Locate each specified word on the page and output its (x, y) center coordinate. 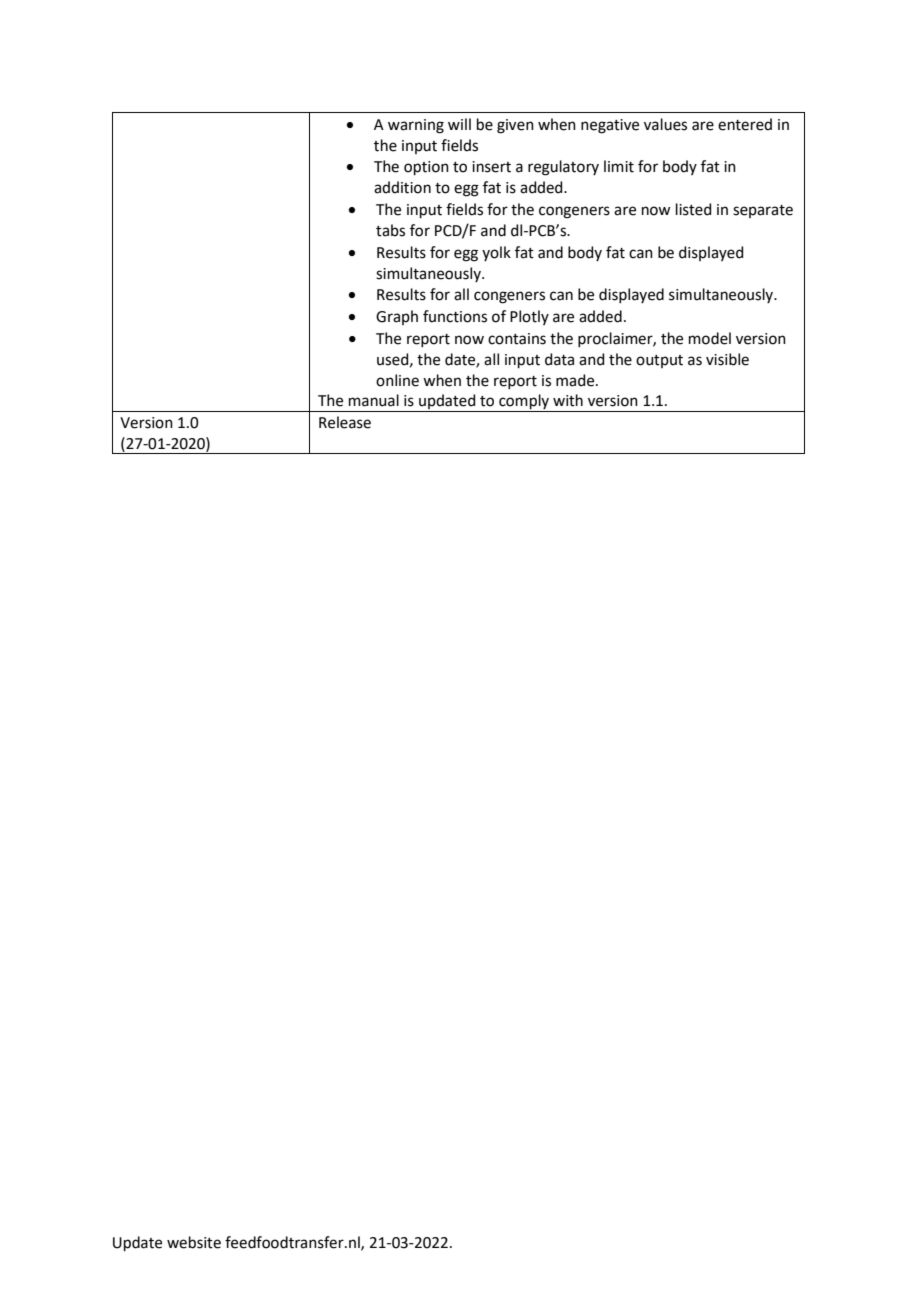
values (665, 124)
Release (345, 422)
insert (491, 167)
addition (402, 187)
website (194, 1242)
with (568, 400)
